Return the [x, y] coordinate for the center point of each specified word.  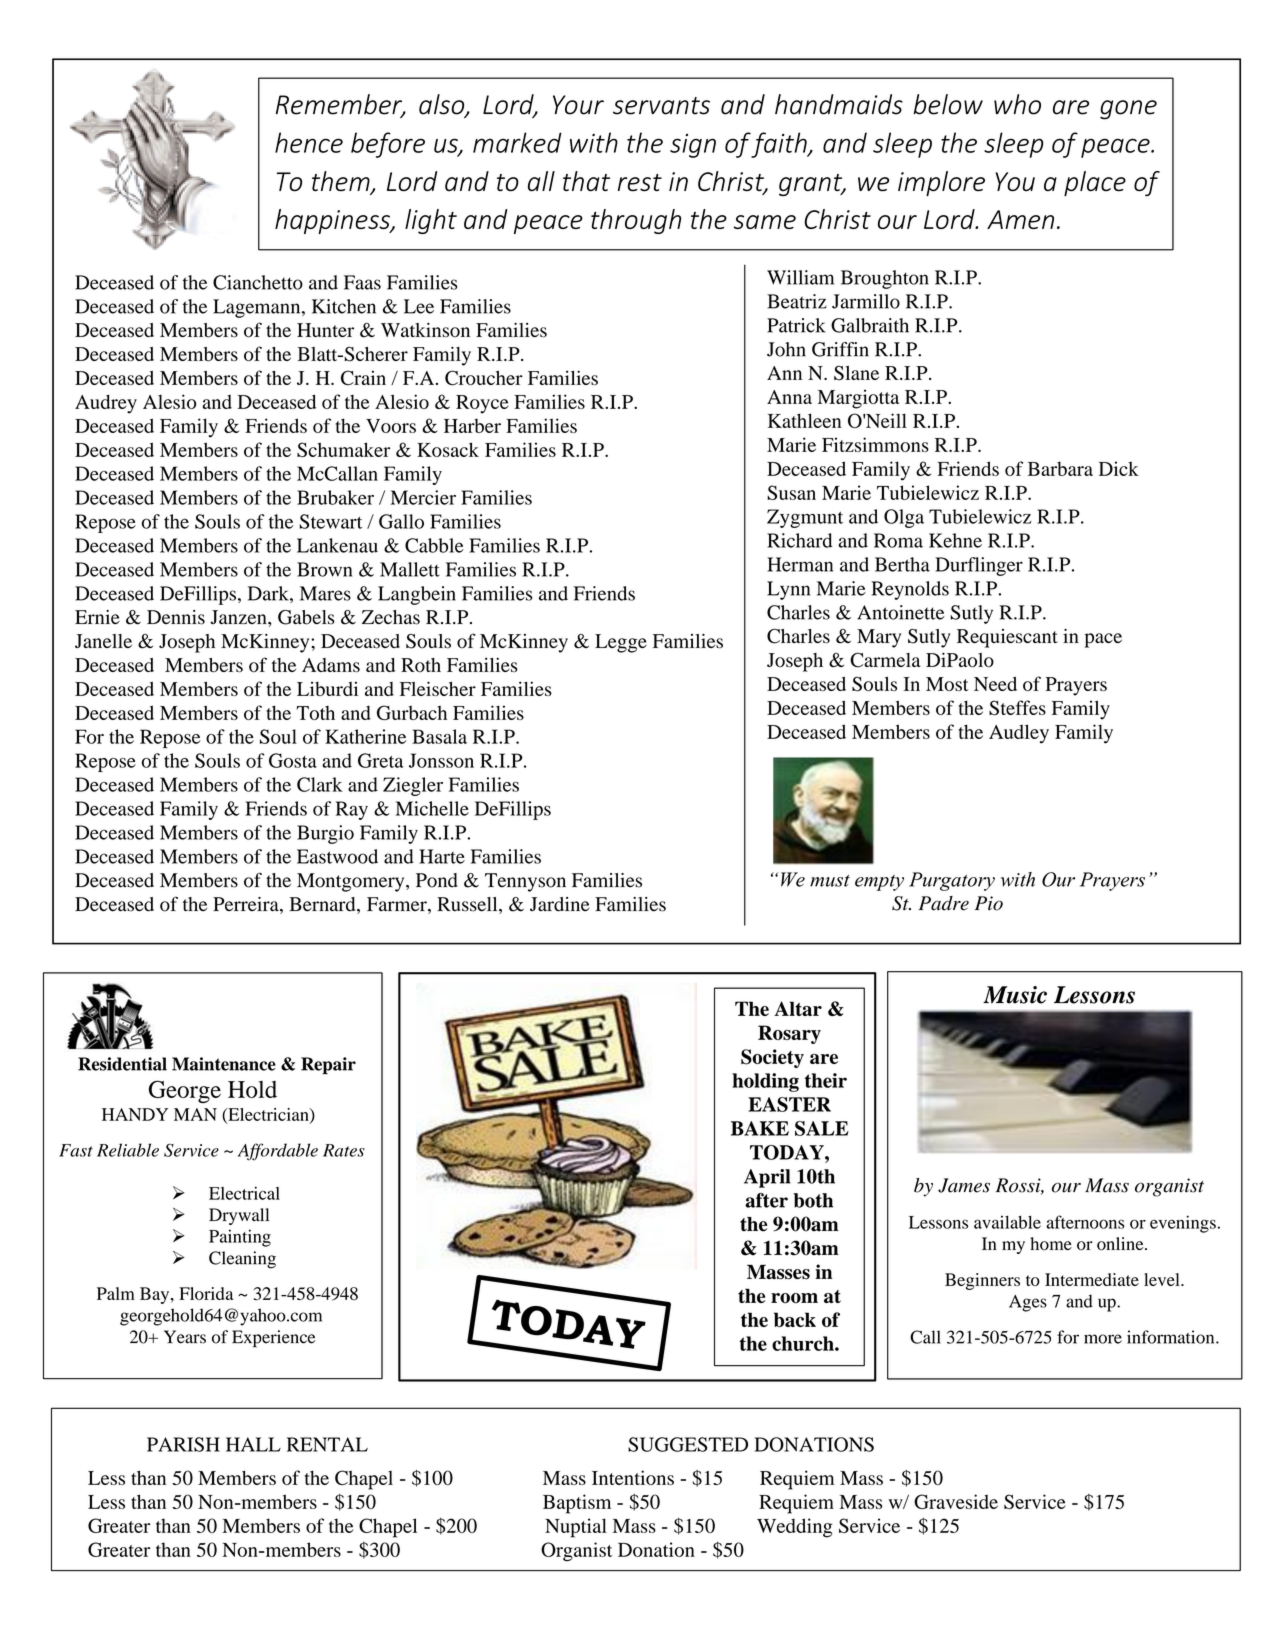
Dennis [176, 617]
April [767, 1178]
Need [995, 684]
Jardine [560, 904]
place [1095, 183]
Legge [621, 643]
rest [640, 183]
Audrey [106, 404]
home [1051, 1244]
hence [309, 142]
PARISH [183, 1444]
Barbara [1060, 468]
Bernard [323, 905]
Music [1015, 995]
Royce [482, 404]
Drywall [239, 1216]
